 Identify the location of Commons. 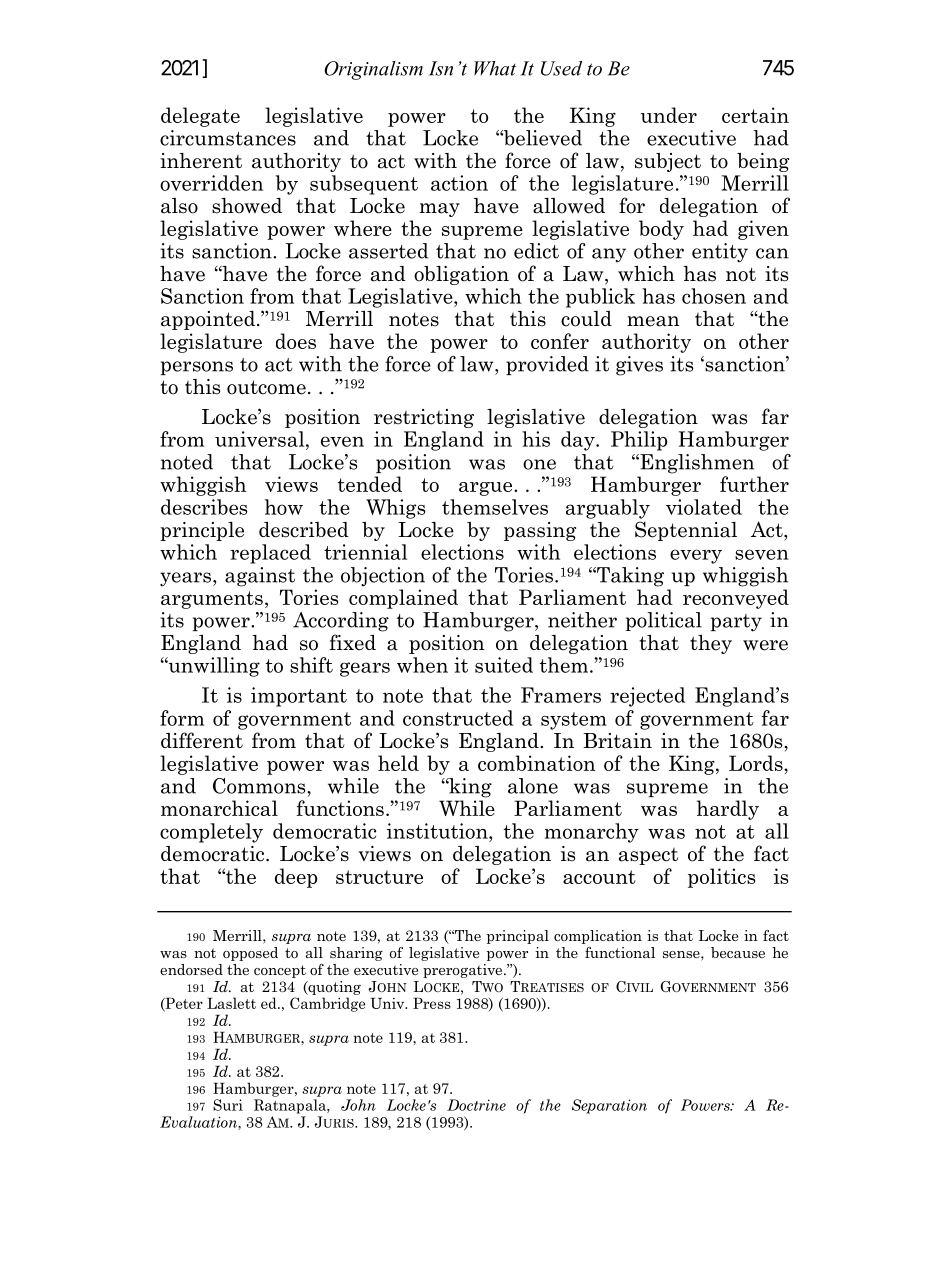
(260, 786).
